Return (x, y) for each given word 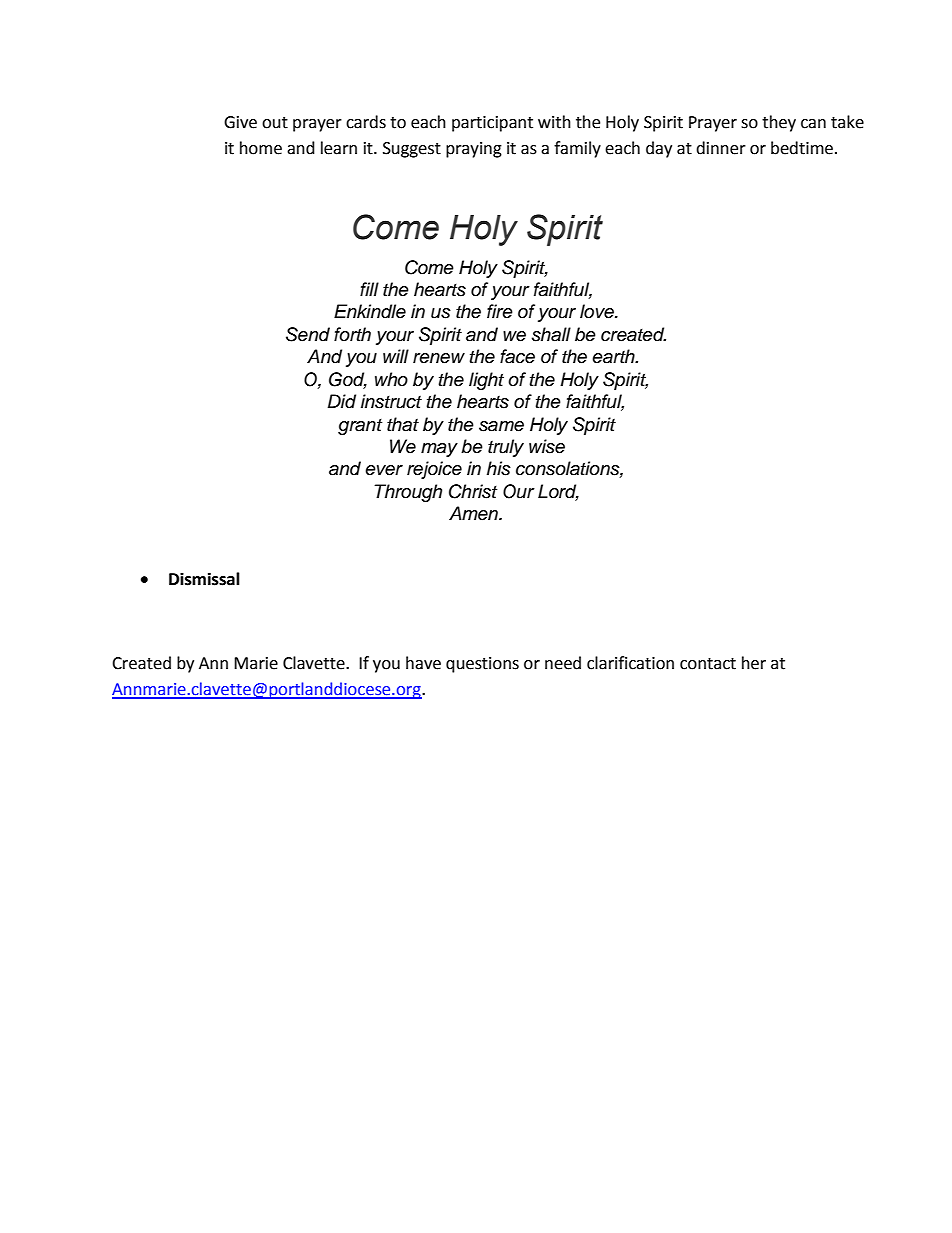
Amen (474, 513)
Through (408, 493)
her (754, 663)
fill (369, 289)
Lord (558, 492)
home (261, 148)
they (779, 123)
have (423, 663)
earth (614, 356)
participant (492, 124)
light (486, 381)
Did (342, 401)
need (563, 663)
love (598, 311)
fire (500, 311)
